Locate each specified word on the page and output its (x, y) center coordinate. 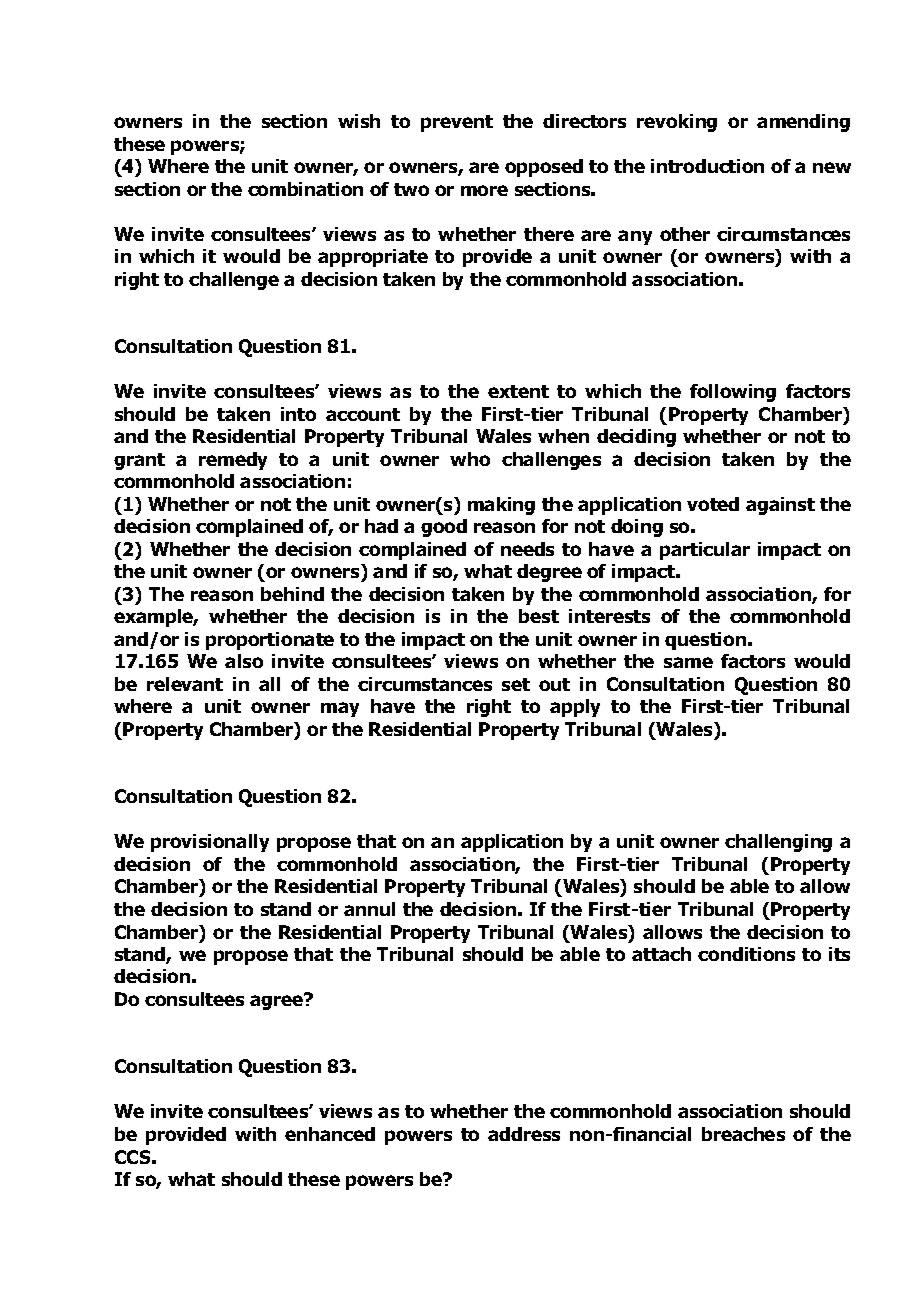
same (688, 662)
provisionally (210, 843)
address (524, 1134)
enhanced (330, 1134)
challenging (778, 843)
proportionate (270, 641)
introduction (707, 166)
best (539, 616)
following (733, 393)
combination (305, 189)
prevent (457, 123)
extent (518, 391)
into (298, 414)
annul (369, 909)
